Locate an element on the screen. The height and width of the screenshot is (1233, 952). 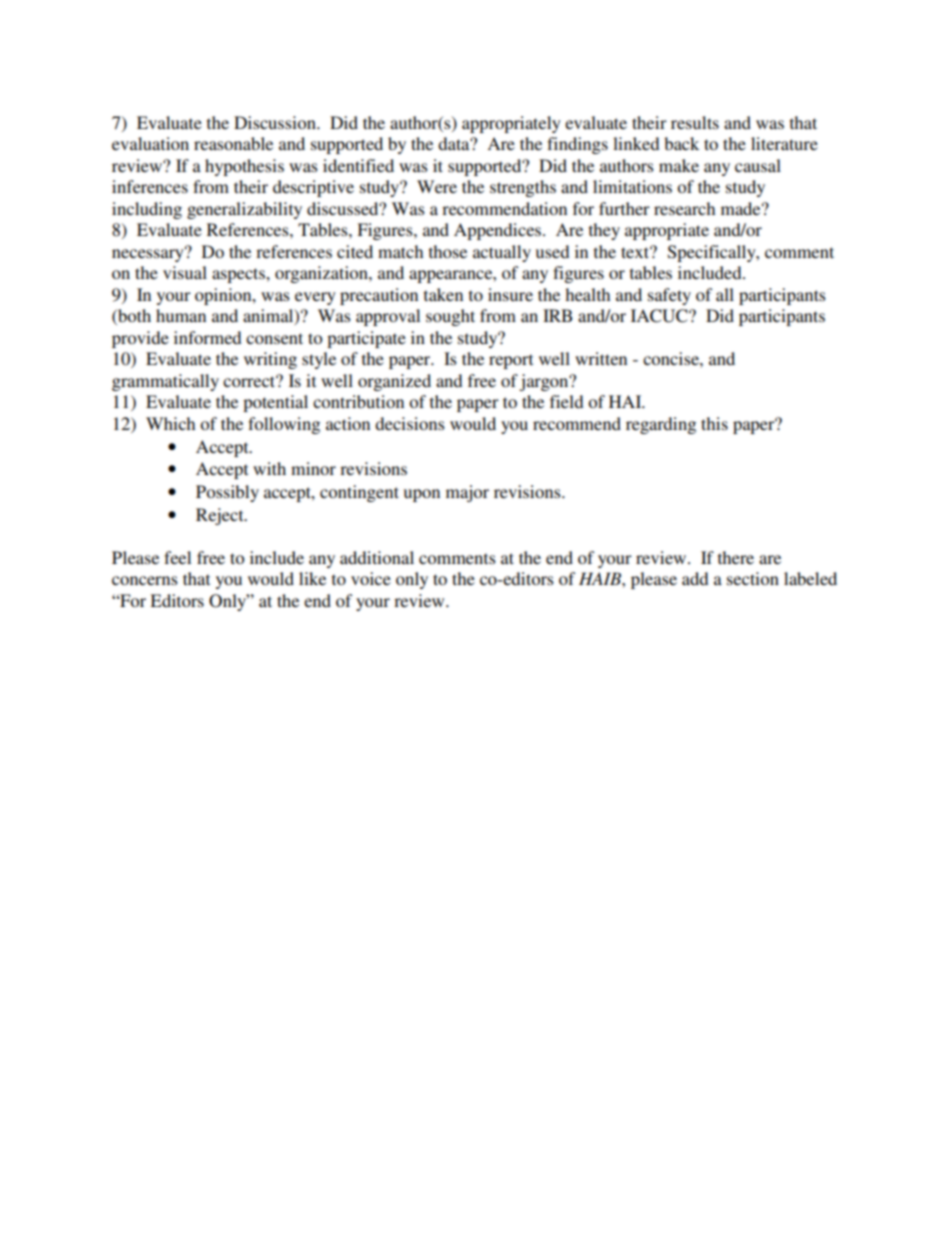
findings is located at coordinates (577, 145).
